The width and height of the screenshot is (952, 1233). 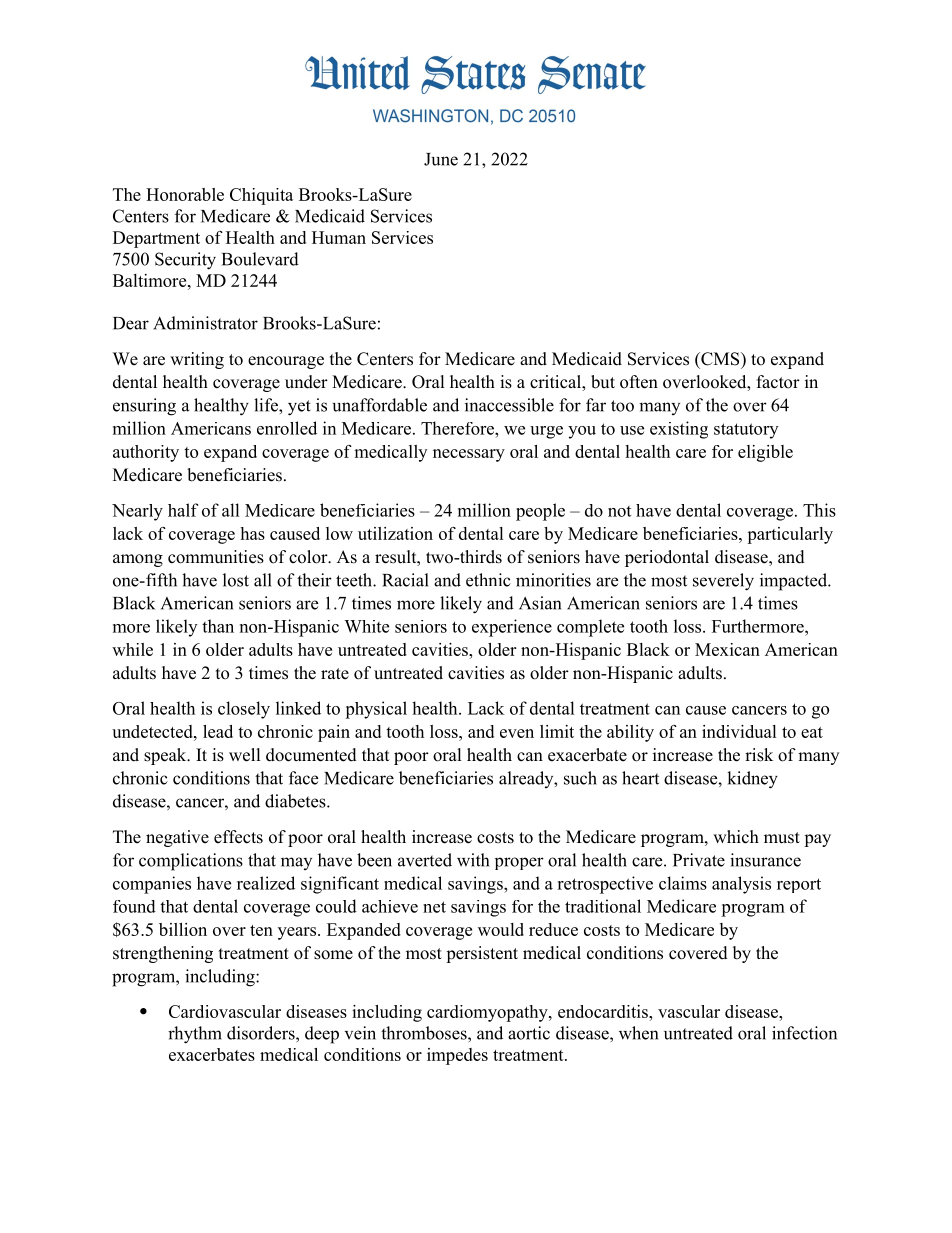 I want to click on than, so click(x=218, y=626).
